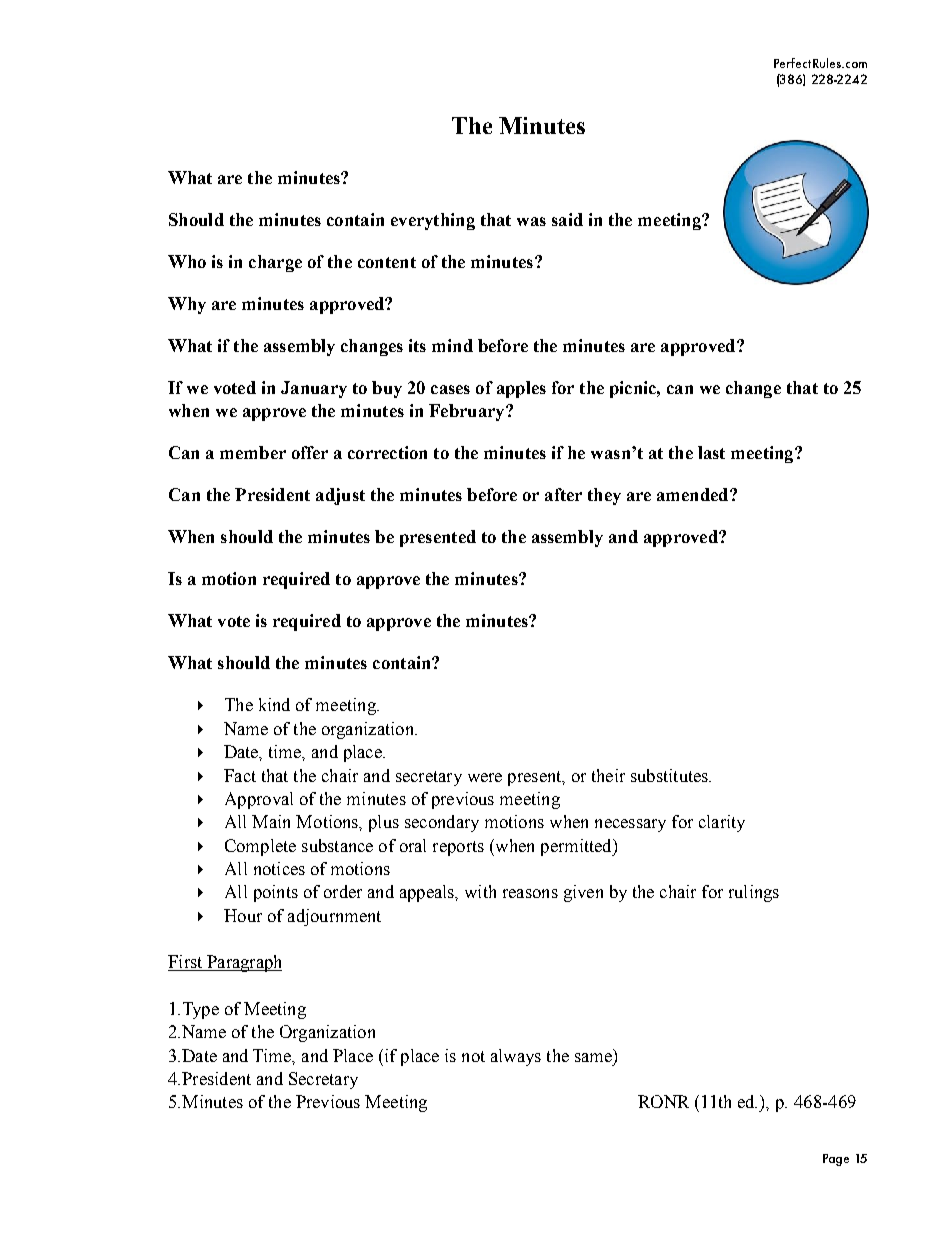  I want to click on last, so click(711, 452).
